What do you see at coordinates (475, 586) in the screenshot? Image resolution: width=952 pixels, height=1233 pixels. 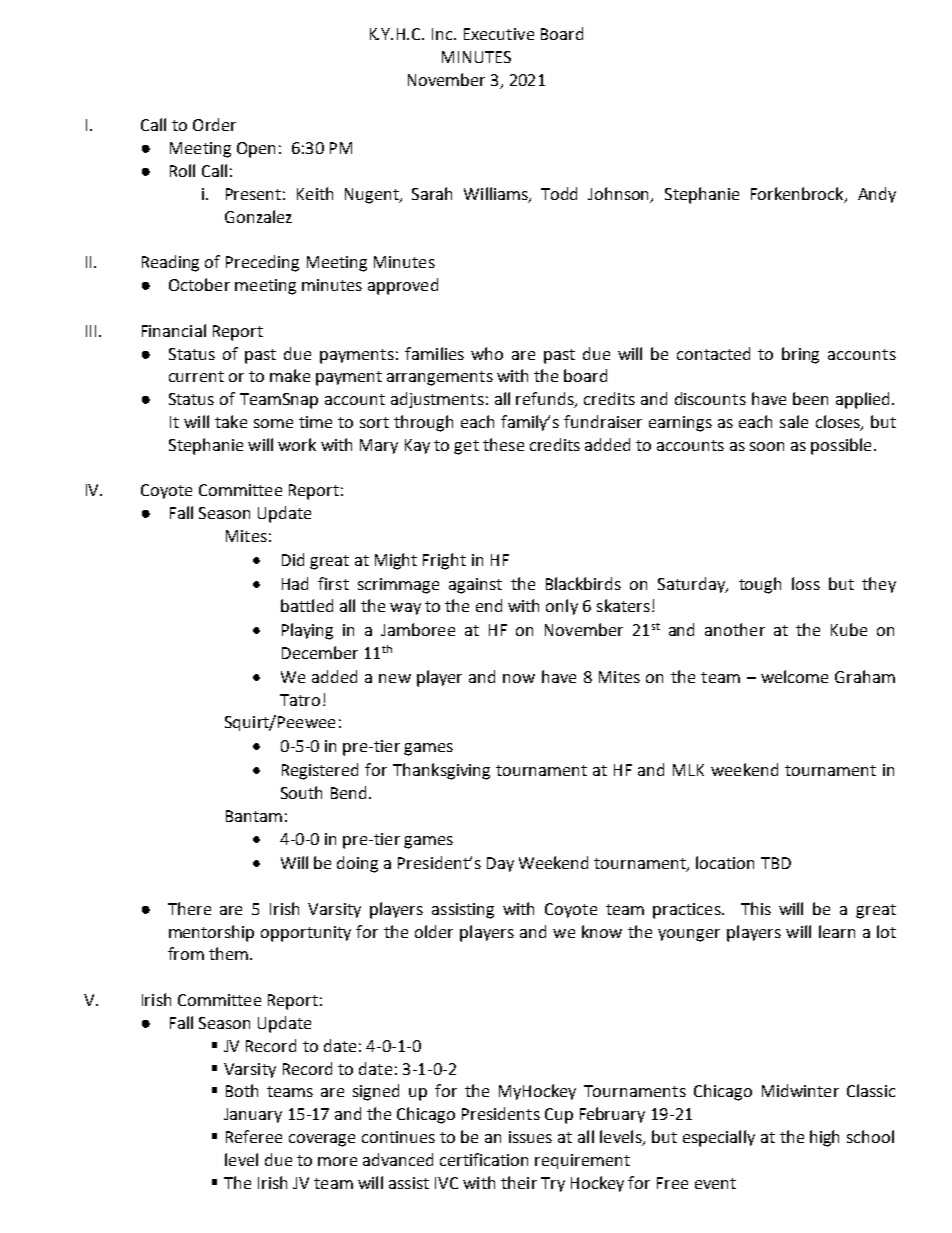 I see `against` at bounding box center [475, 586].
